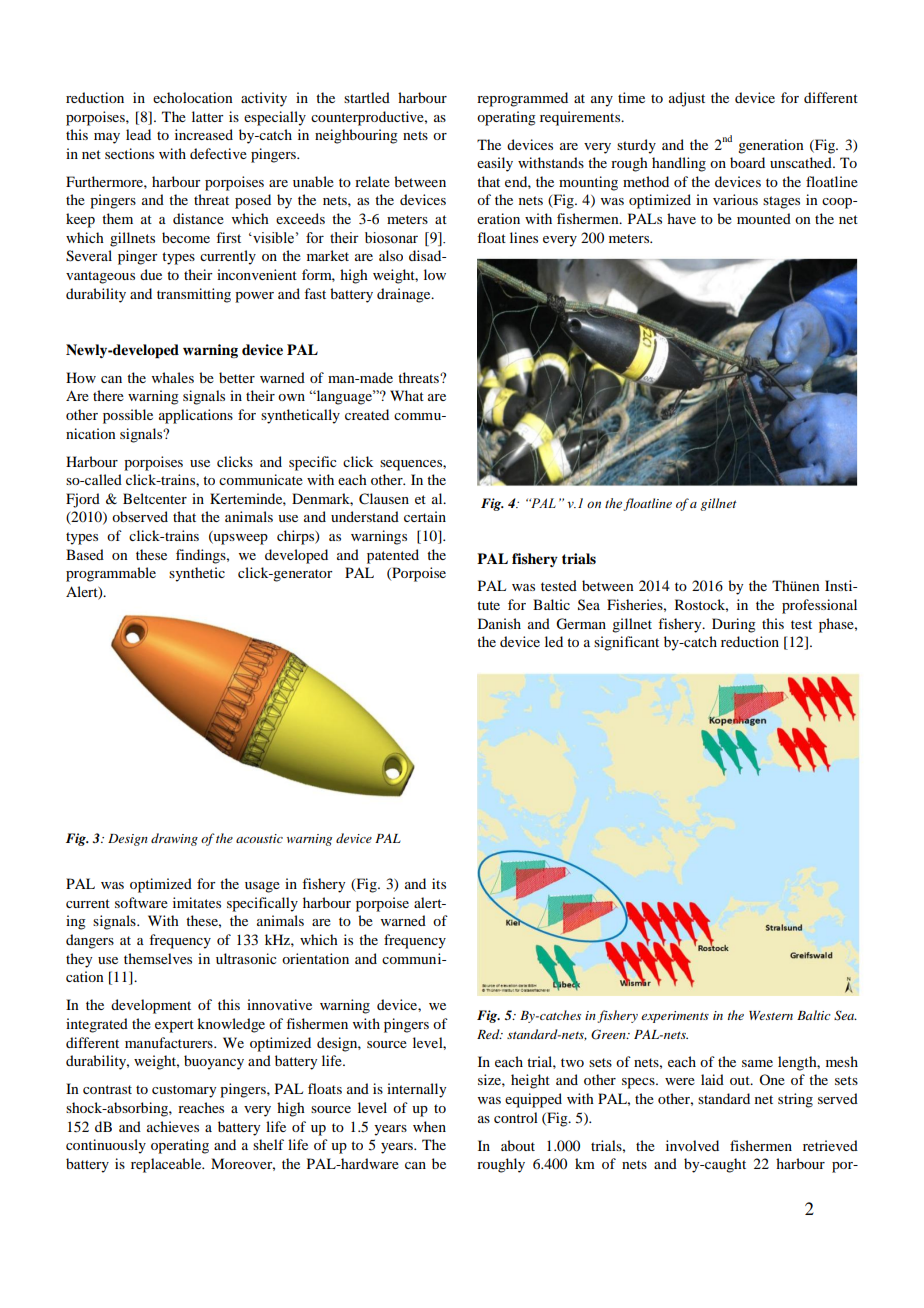 The image size is (924, 1308). Describe the element at coordinates (499, 623) in the screenshot. I see `Danish` at that location.
